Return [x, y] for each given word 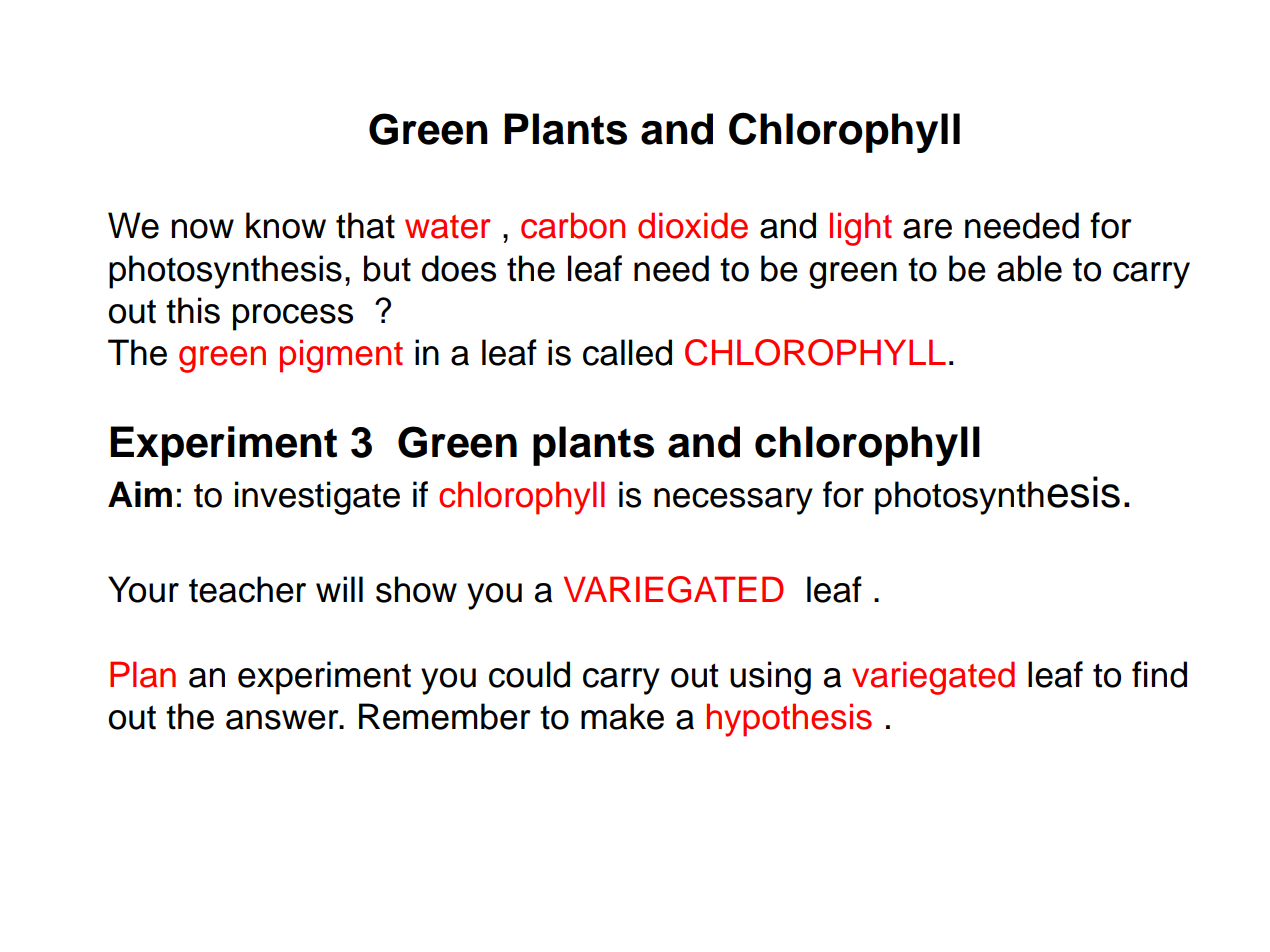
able [1029, 268]
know [286, 225]
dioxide [693, 225]
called [627, 352]
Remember [445, 716]
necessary [733, 501]
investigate [317, 498]
